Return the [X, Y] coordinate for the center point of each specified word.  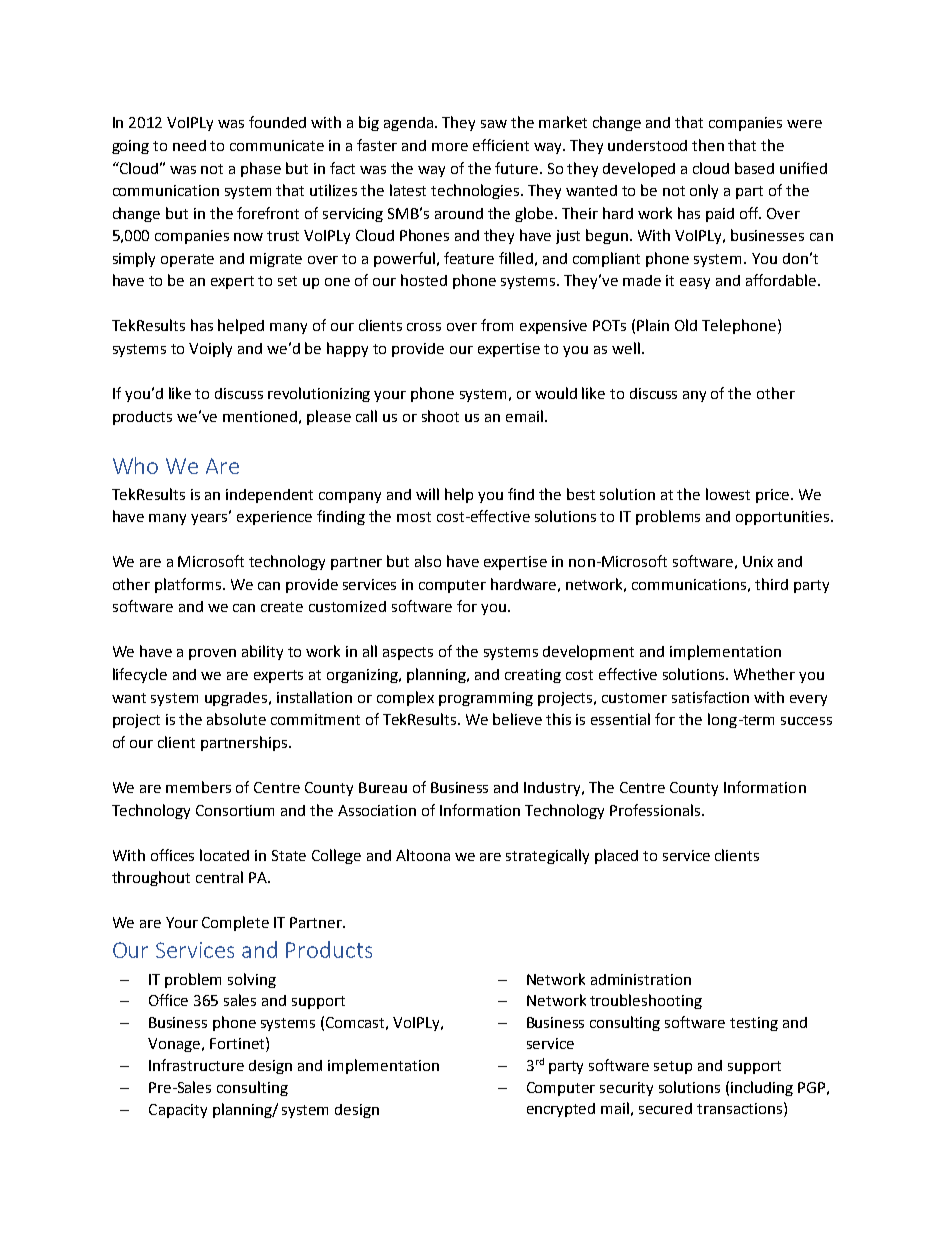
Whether [764, 674]
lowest [728, 494]
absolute [236, 719]
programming [486, 699]
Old [686, 325]
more [450, 147]
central [219, 877]
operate [187, 260]
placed [616, 856]
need [189, 145]
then [708, 145]
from [497, 325]
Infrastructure [196, 1065]
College [336, 856]
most [414, 517]
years [211, 518]
